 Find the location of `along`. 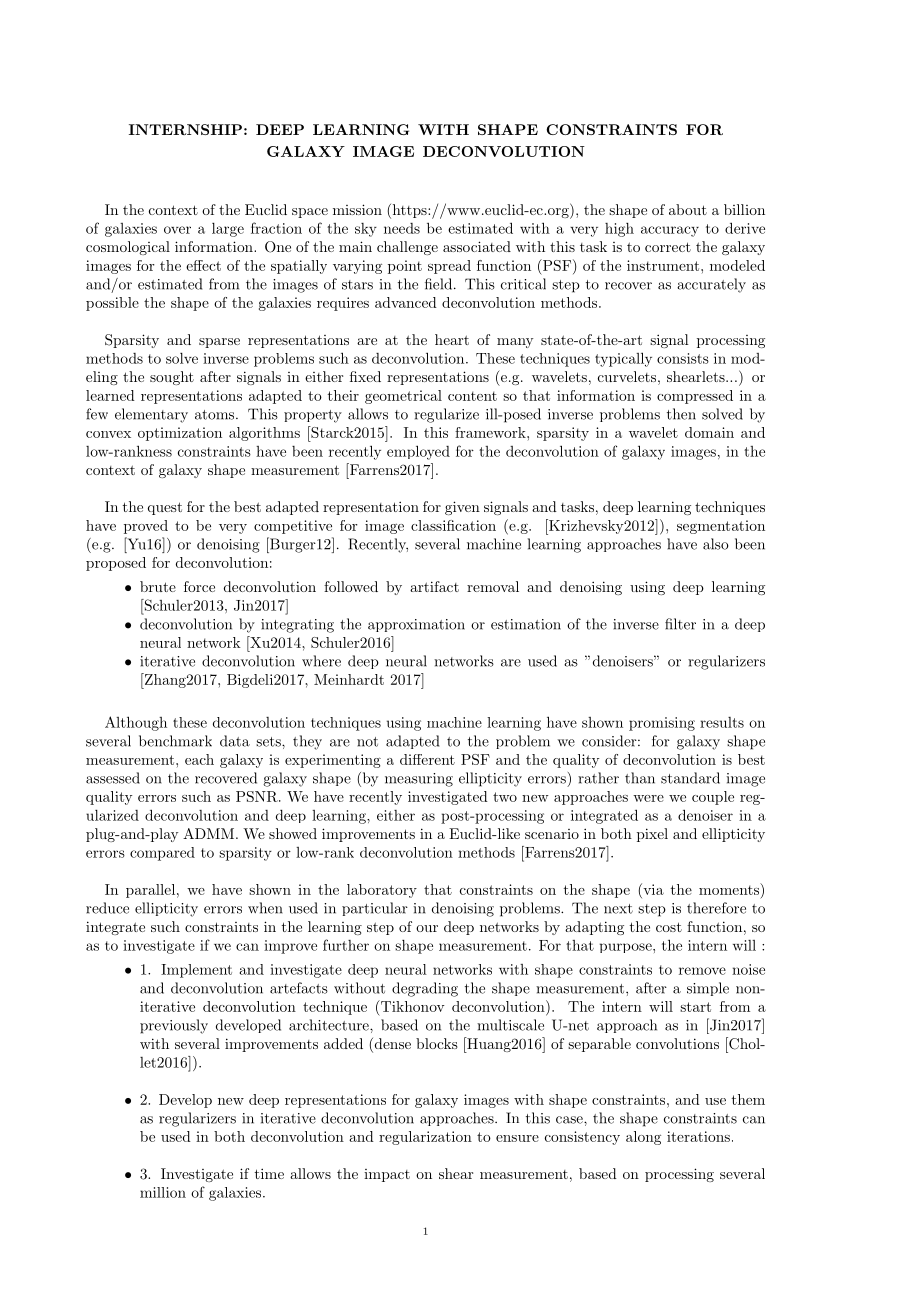

along is located at coordinates (643, 1138).
